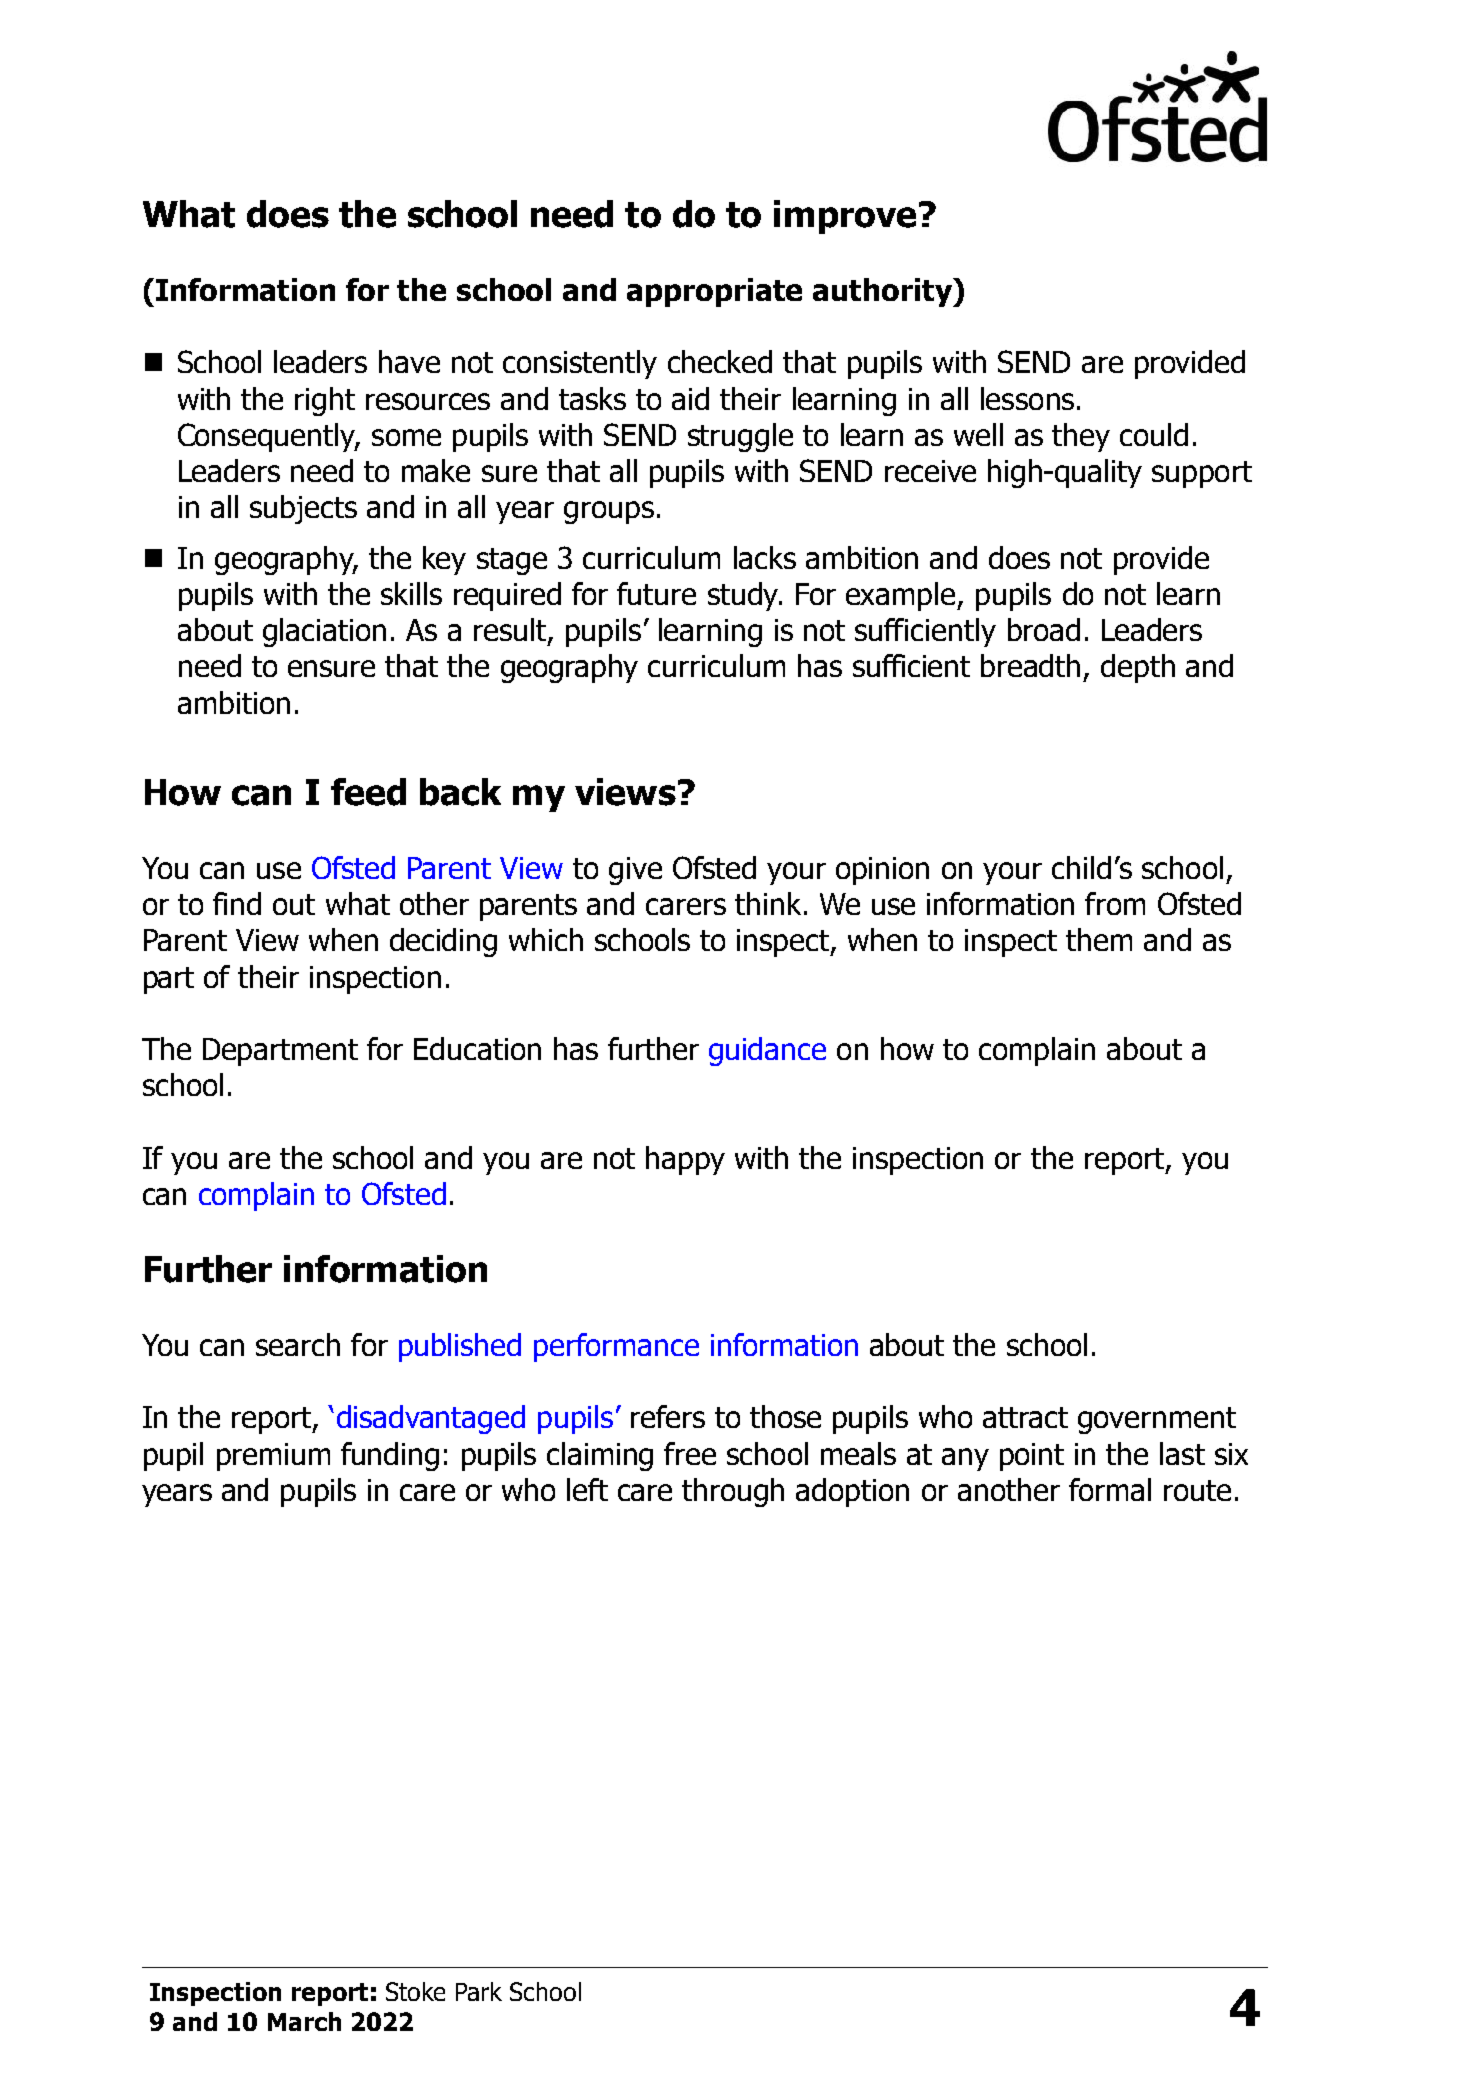 The image size is (1481, 2099). Describe the element at coordinates (1157, 1420) in the screenshot. I see `government` at that location.
